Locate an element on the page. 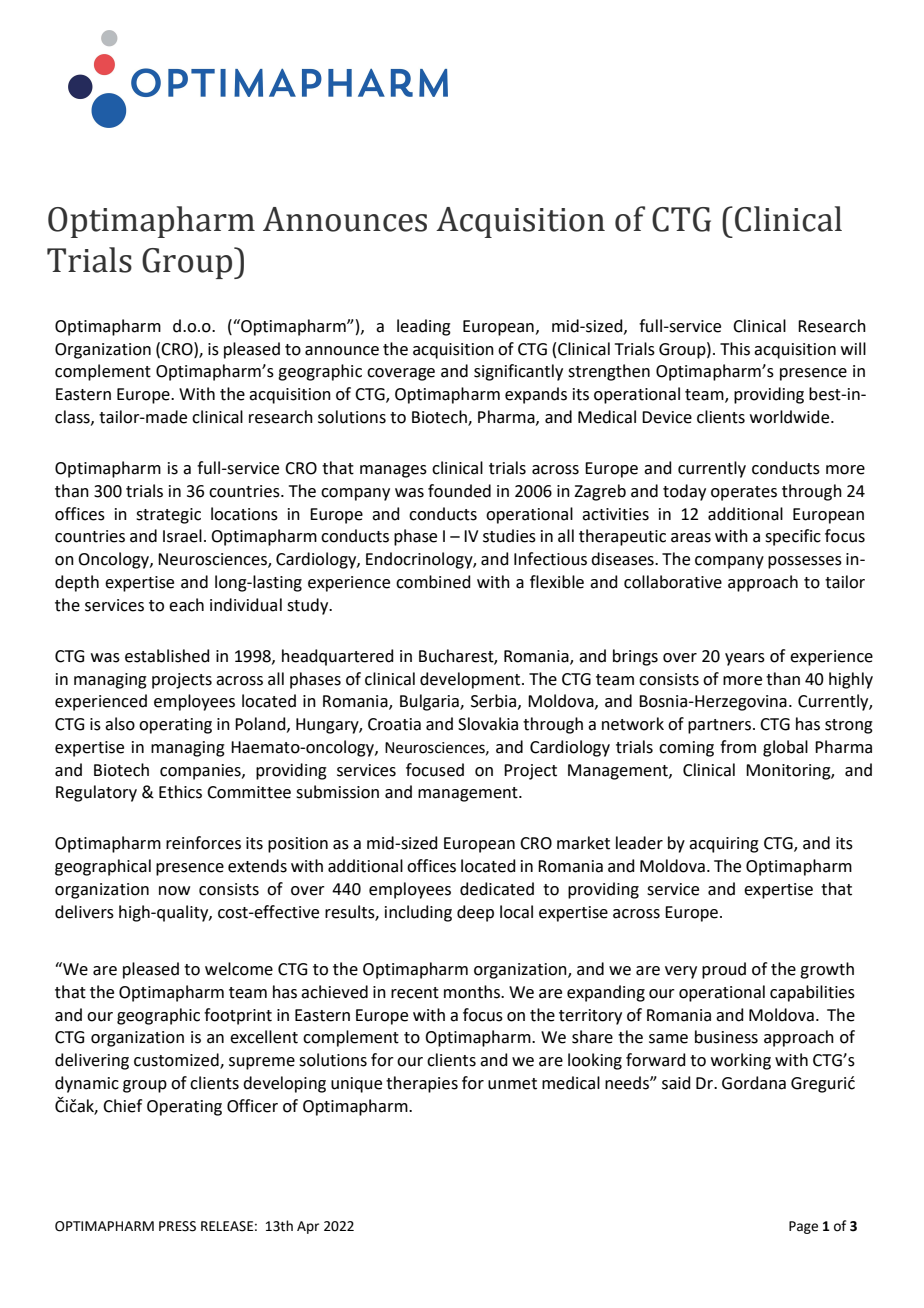 The width and height of the document is (924, 1308). proud is located at coordinates (724, 970).
